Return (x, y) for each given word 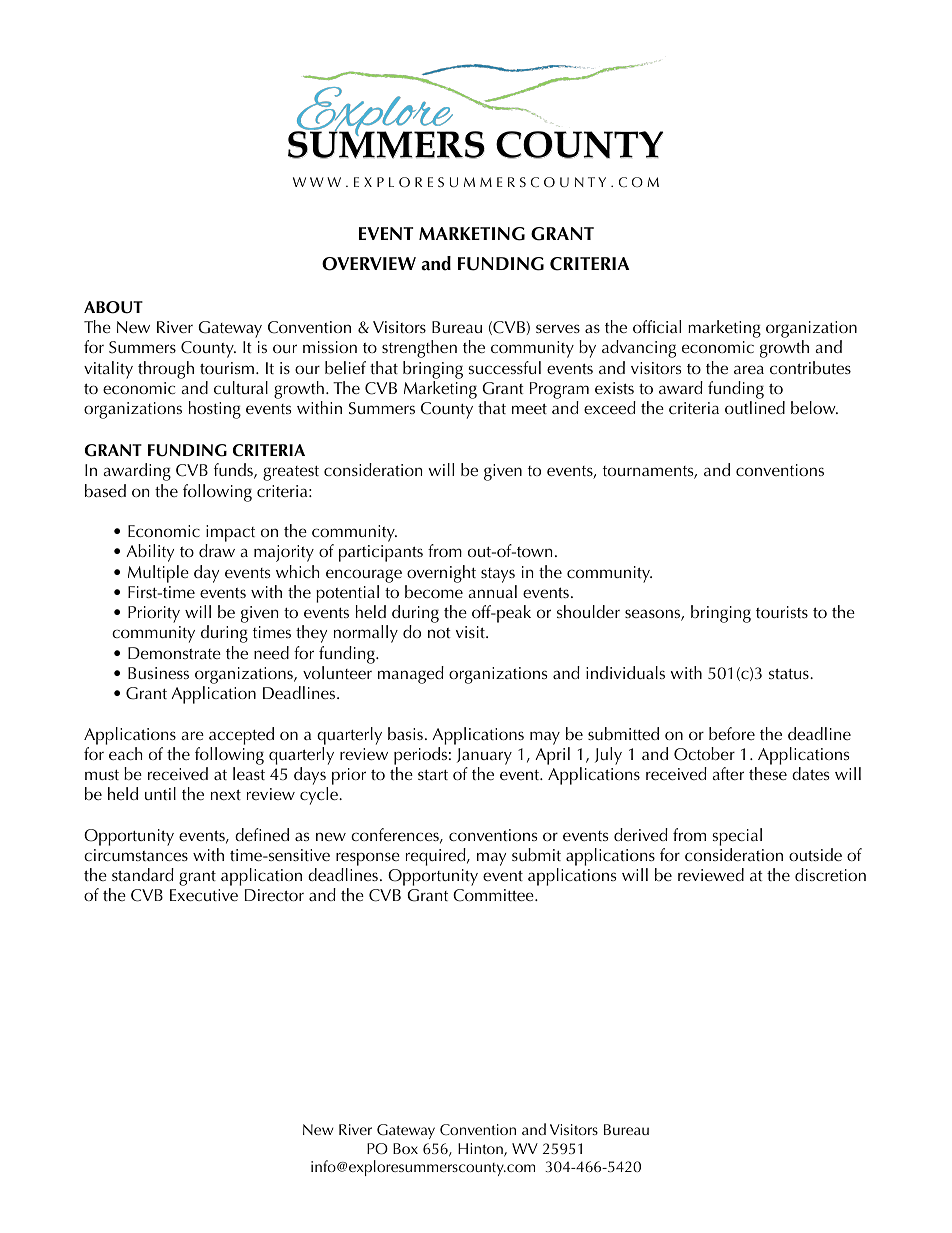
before (732, 733)
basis (405, 733)
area (749, 369)
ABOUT (113, 307)
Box (405, 1148)
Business (158, 673)
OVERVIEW (369, 264)
